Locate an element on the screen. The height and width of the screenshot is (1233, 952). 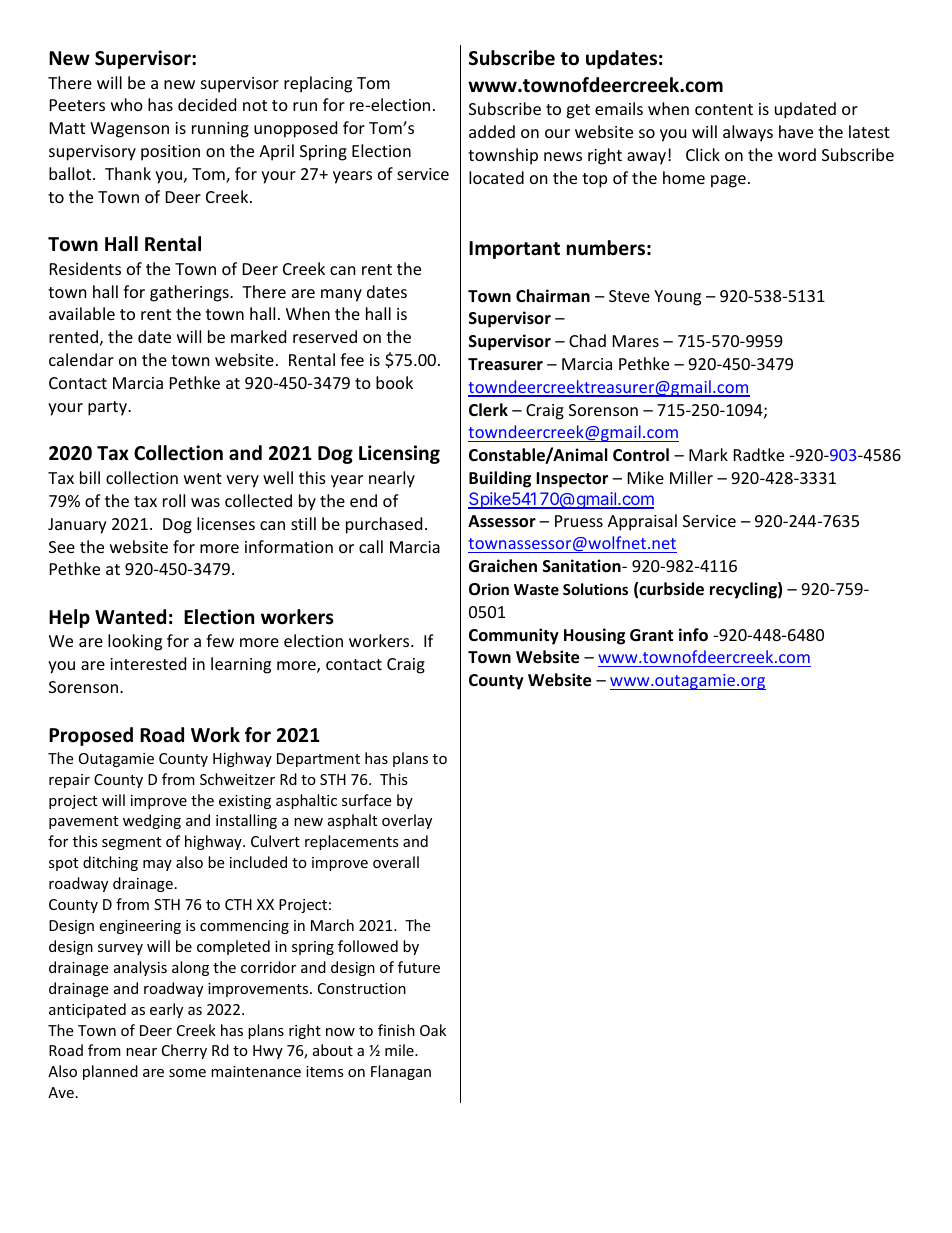
some is located at coordinates (187, 1073).
